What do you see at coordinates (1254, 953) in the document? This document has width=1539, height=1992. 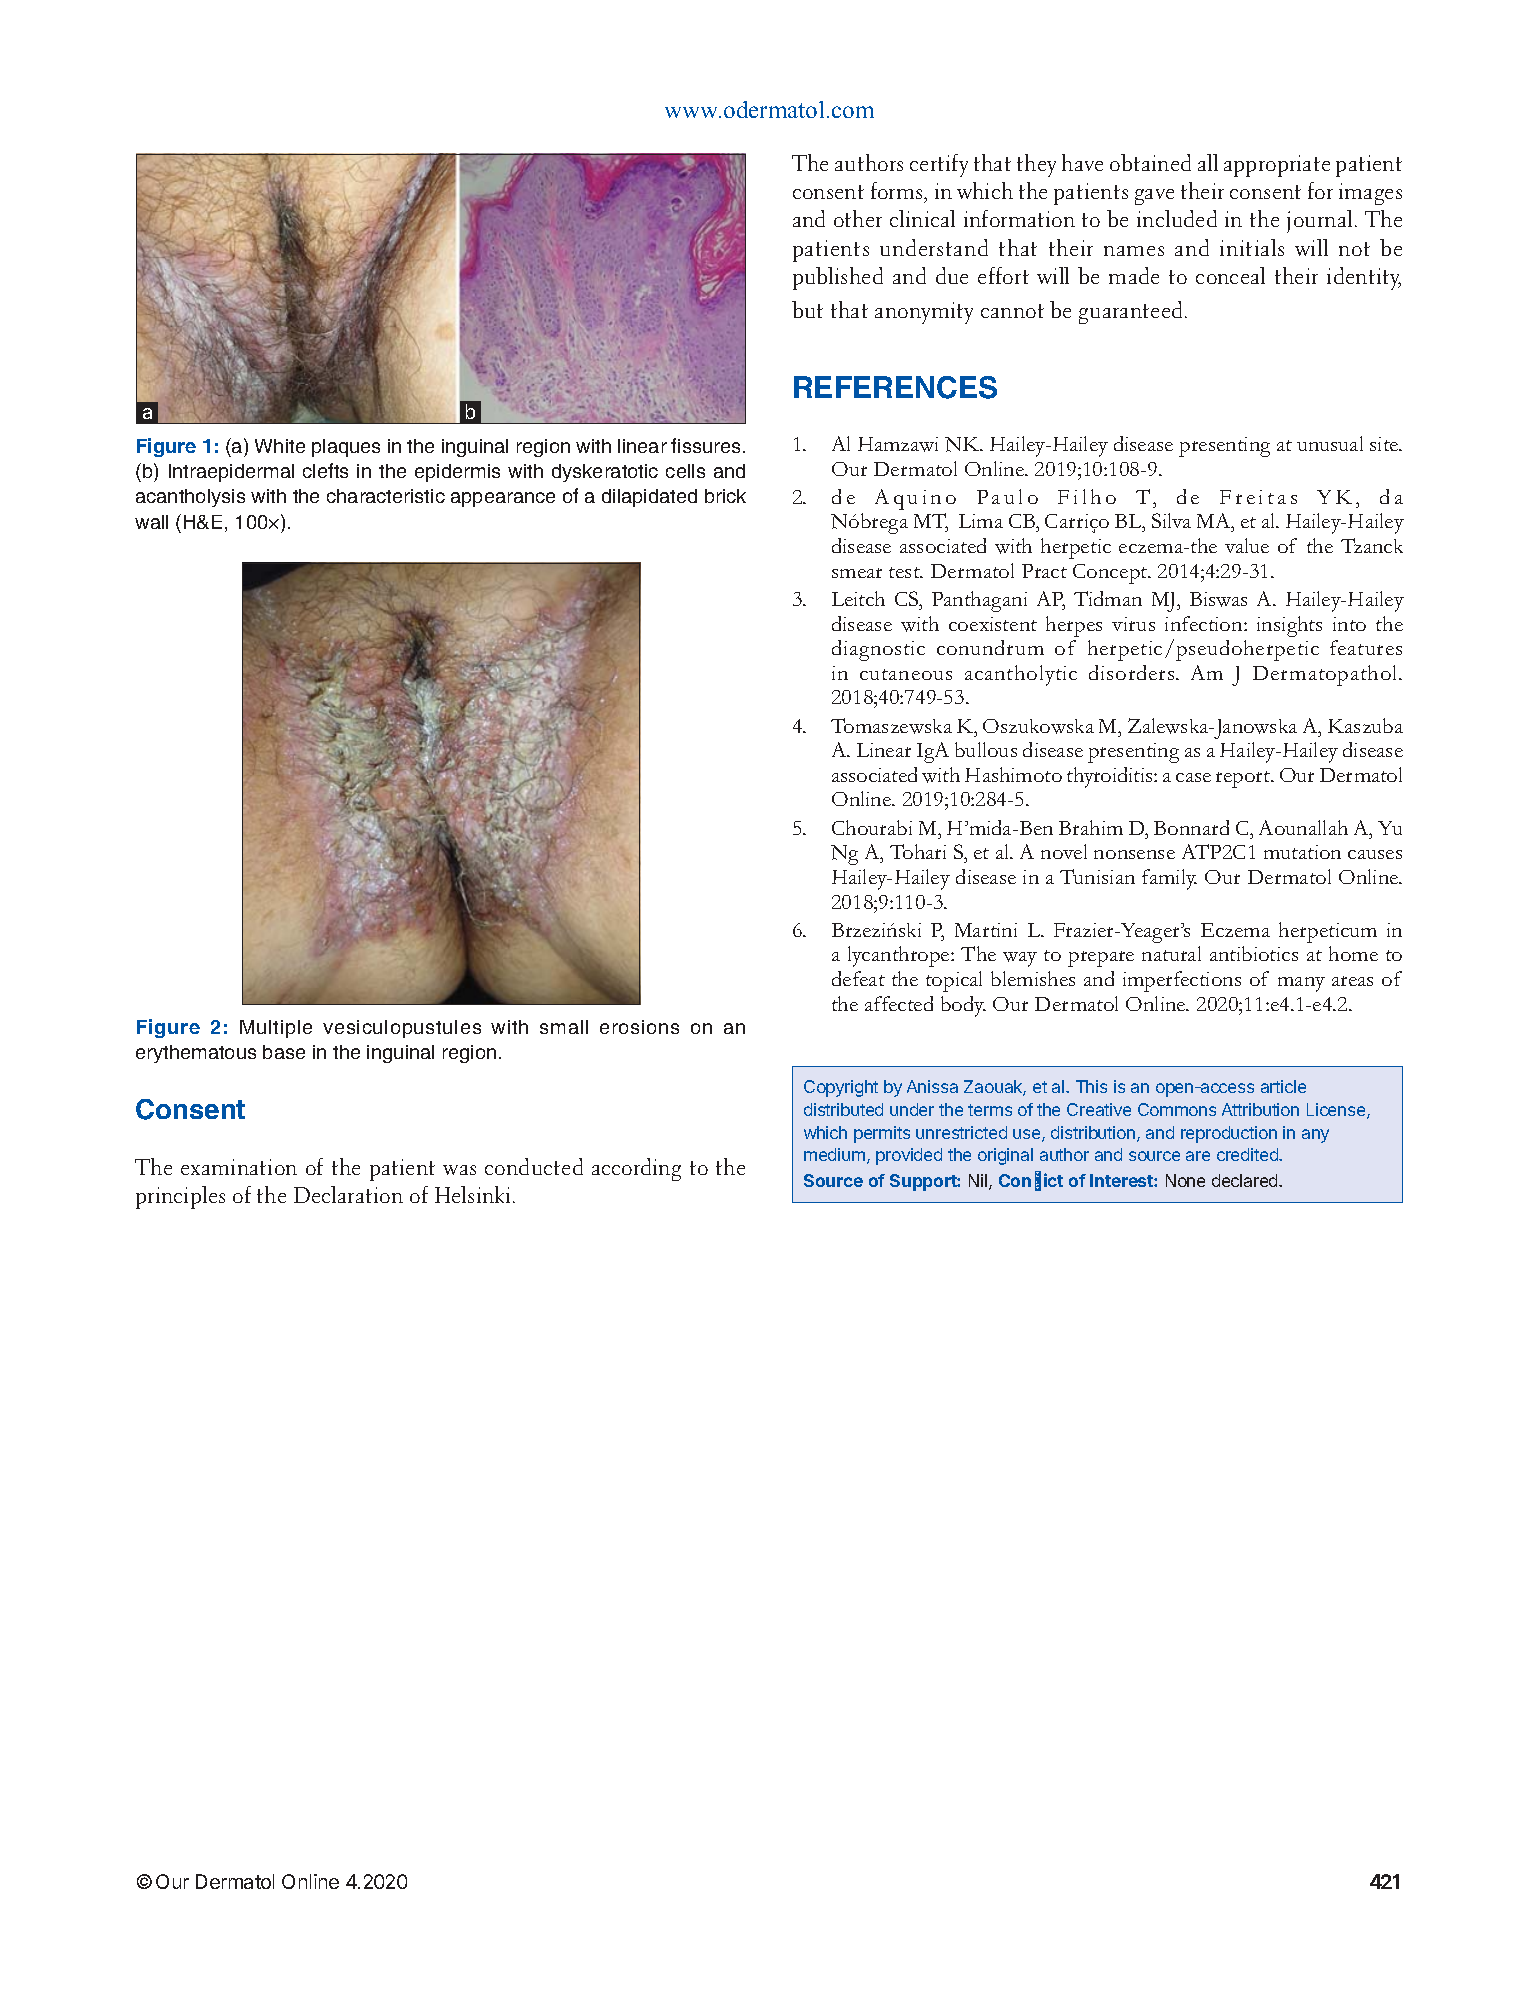 I see `antibiotics` at bounding box center [1254, 953].
